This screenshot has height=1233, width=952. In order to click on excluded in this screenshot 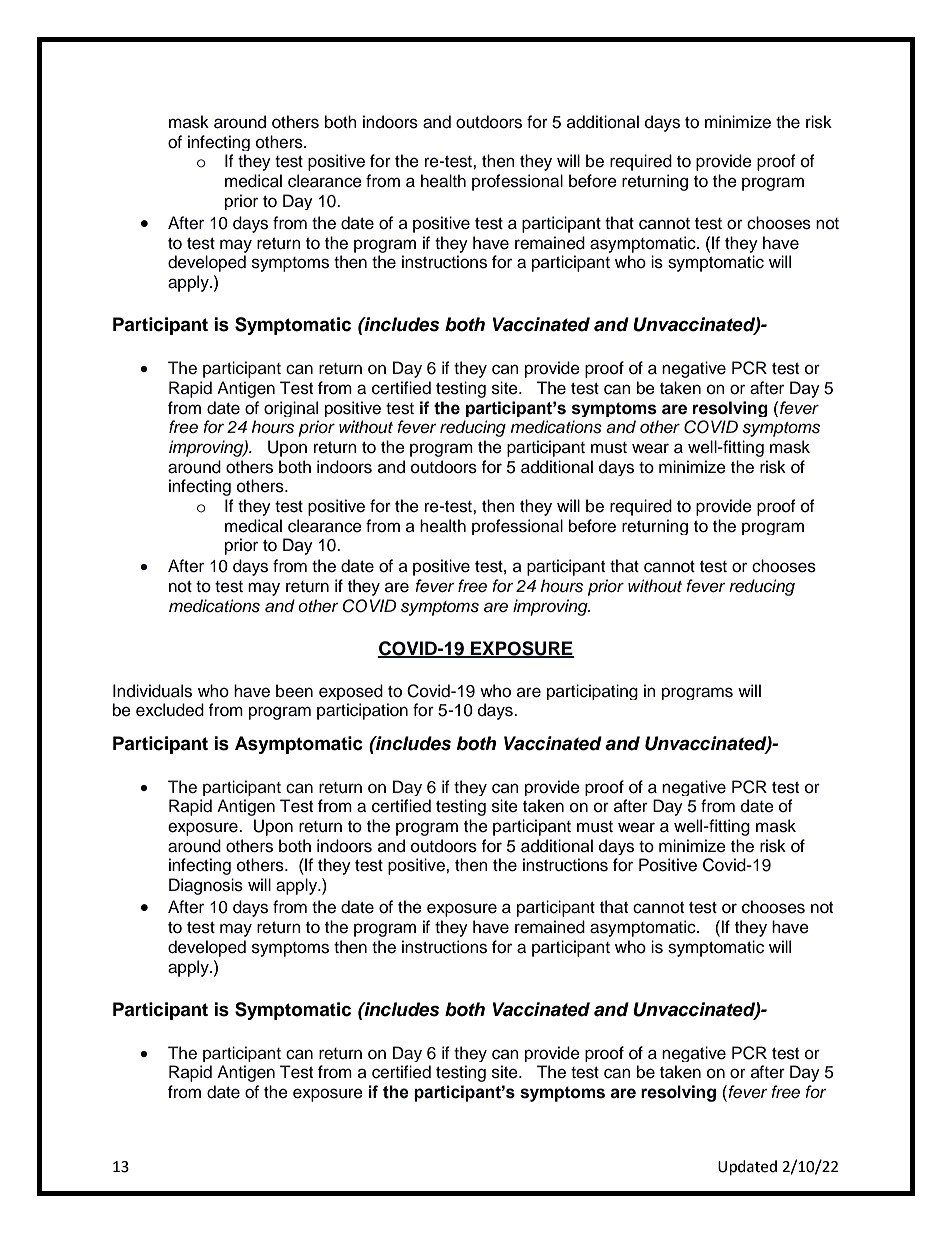, I will do `click(170, 710)`.
